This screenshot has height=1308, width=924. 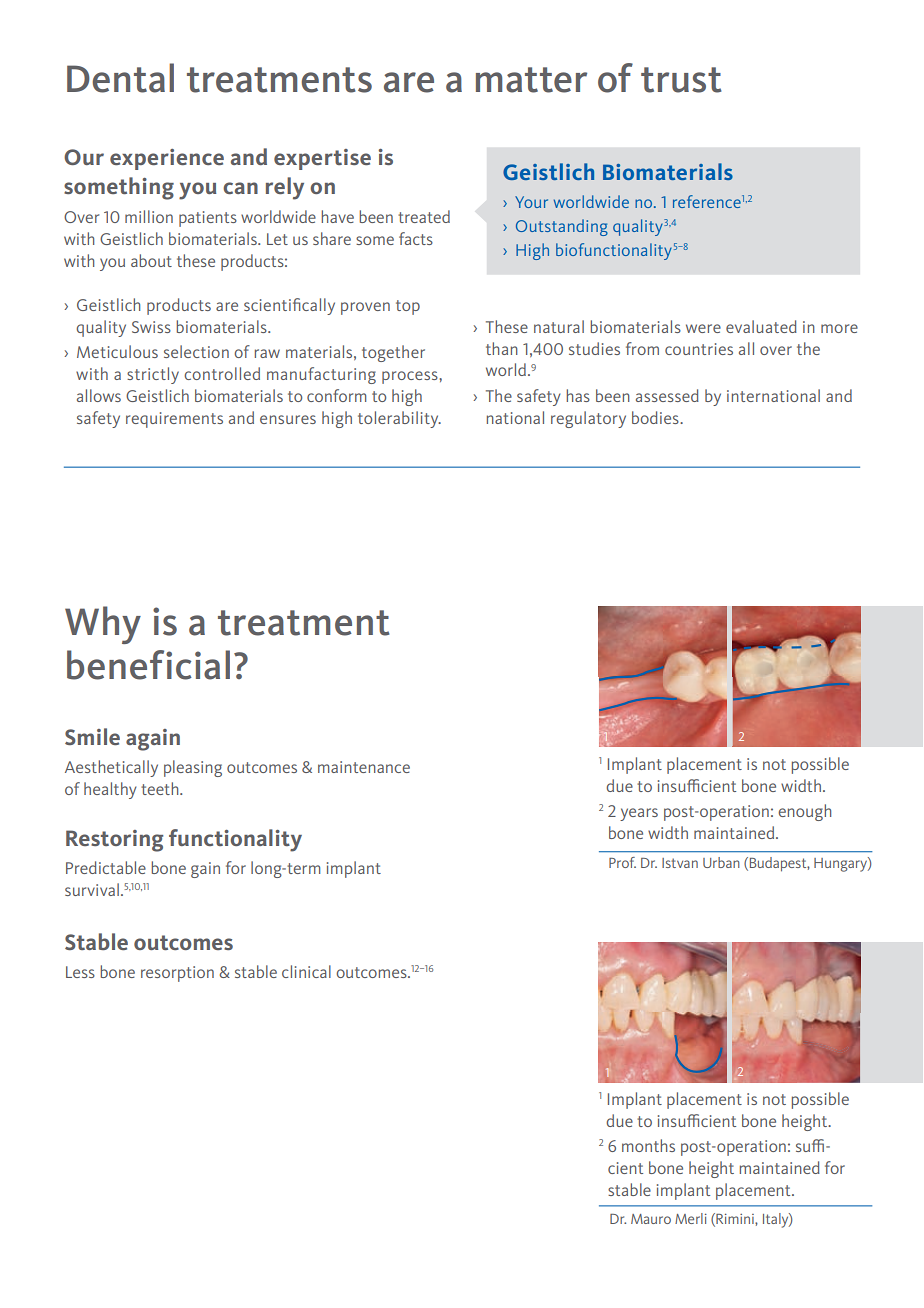 I want to click on maintenance, so click(x=364, y=767).
